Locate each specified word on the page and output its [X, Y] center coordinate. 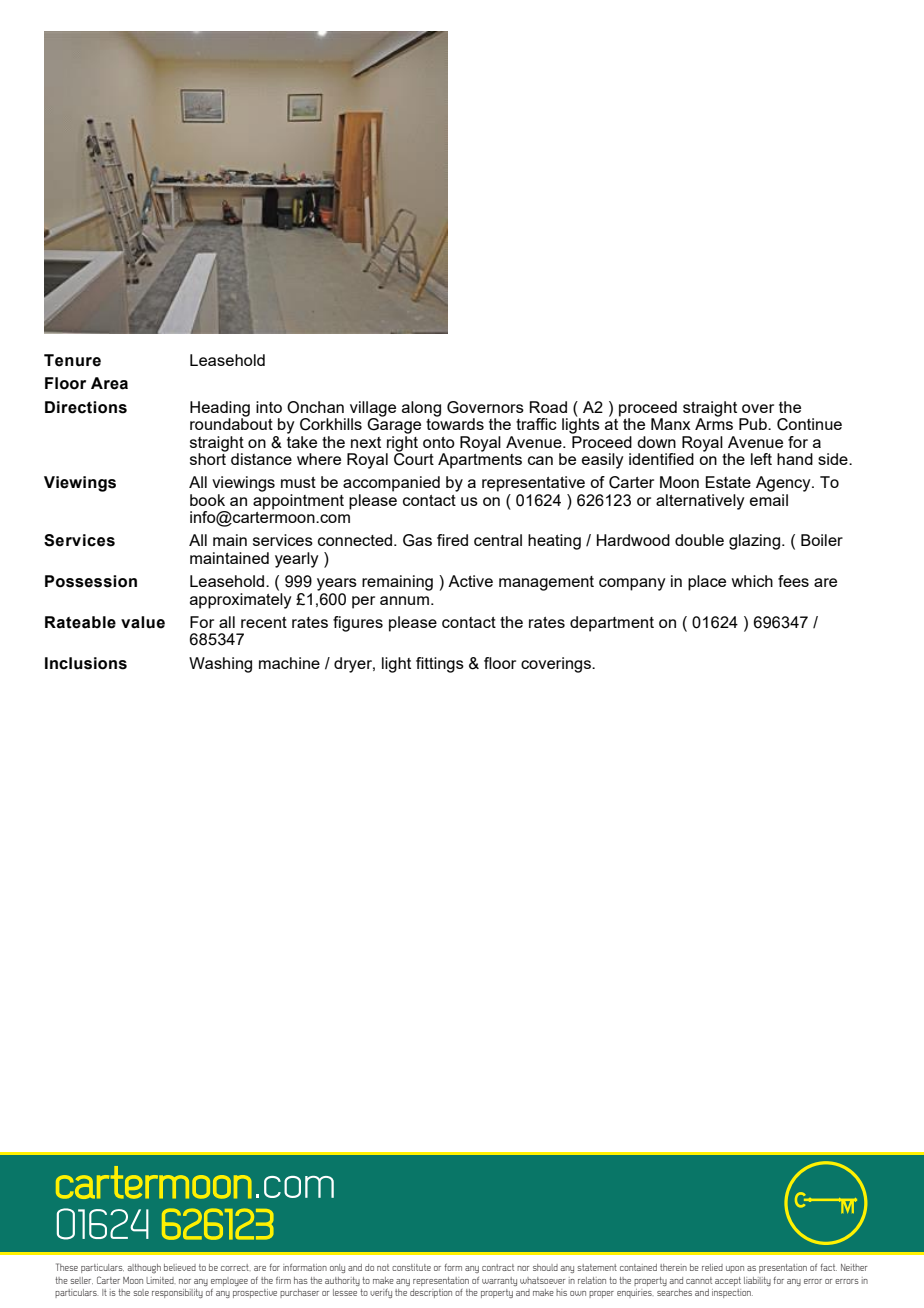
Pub [754, 424]
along [421, 409]
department [612, 624]
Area [109, 383]
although [144, 1269]
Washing [220, 665]
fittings [440, 665]
